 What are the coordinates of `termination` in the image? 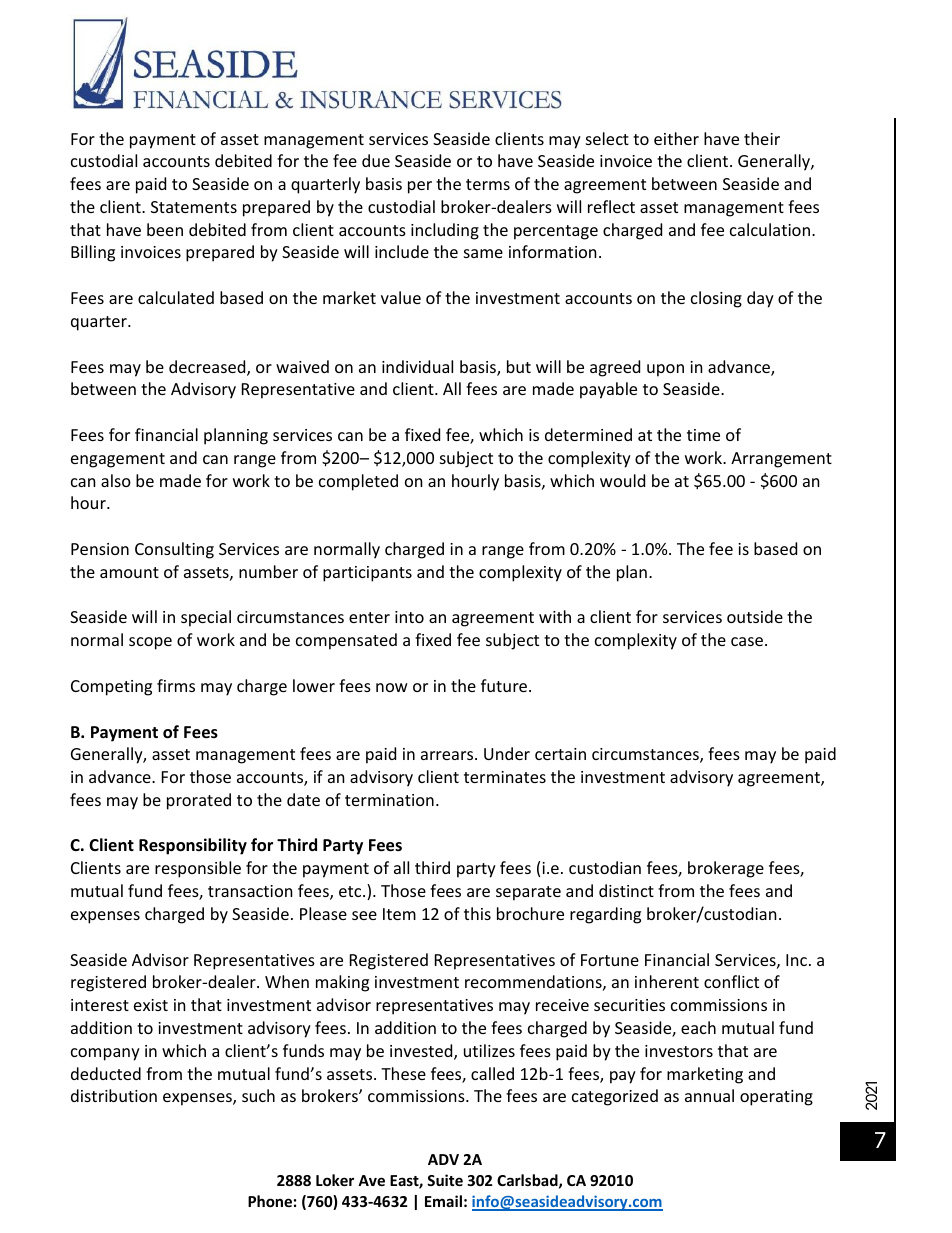 It's located at (389, 800).
